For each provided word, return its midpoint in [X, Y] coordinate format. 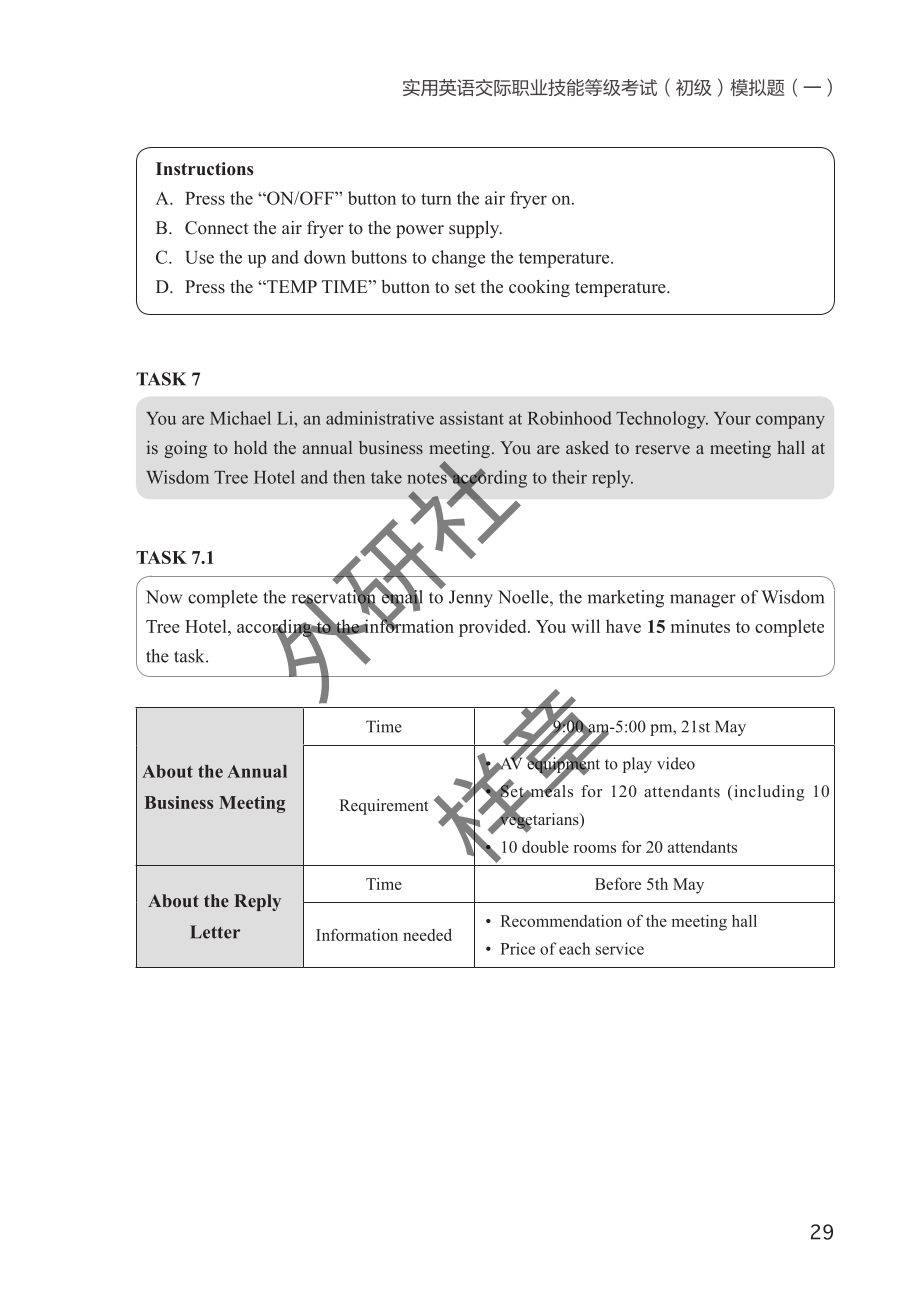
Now [164, 597]
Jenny [471, 599]
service [620, 948]
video [676, 763]
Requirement [383, 807]
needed [427, 934]
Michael [240, 418]
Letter [215, 932]
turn [436, 199]
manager [703, 601]
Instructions [204, 169]
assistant [472, 418]
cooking [539, 288]
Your [732, 418]
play [637, 765]
